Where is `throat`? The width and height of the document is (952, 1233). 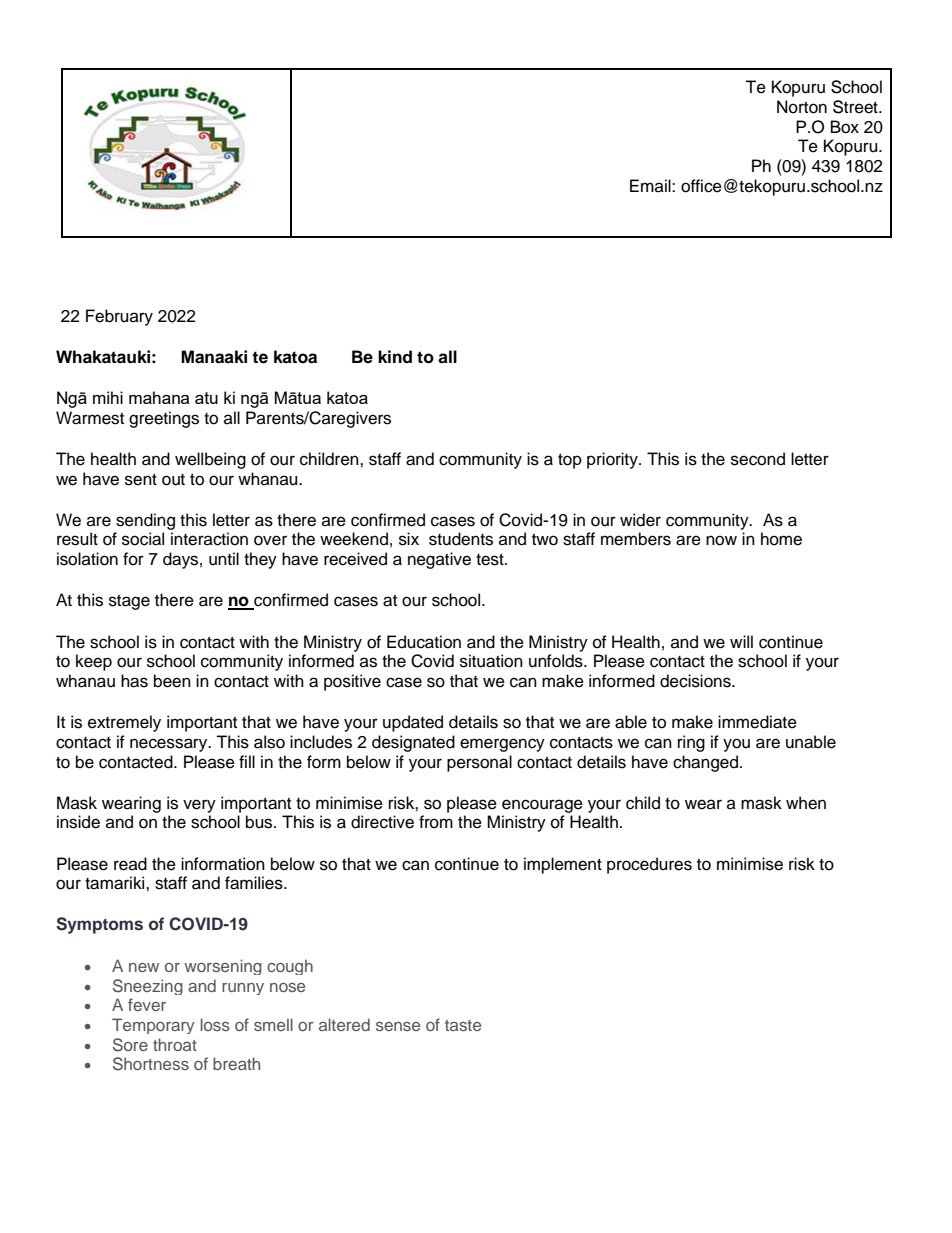 throat is located at coordinates (175, 1044).
